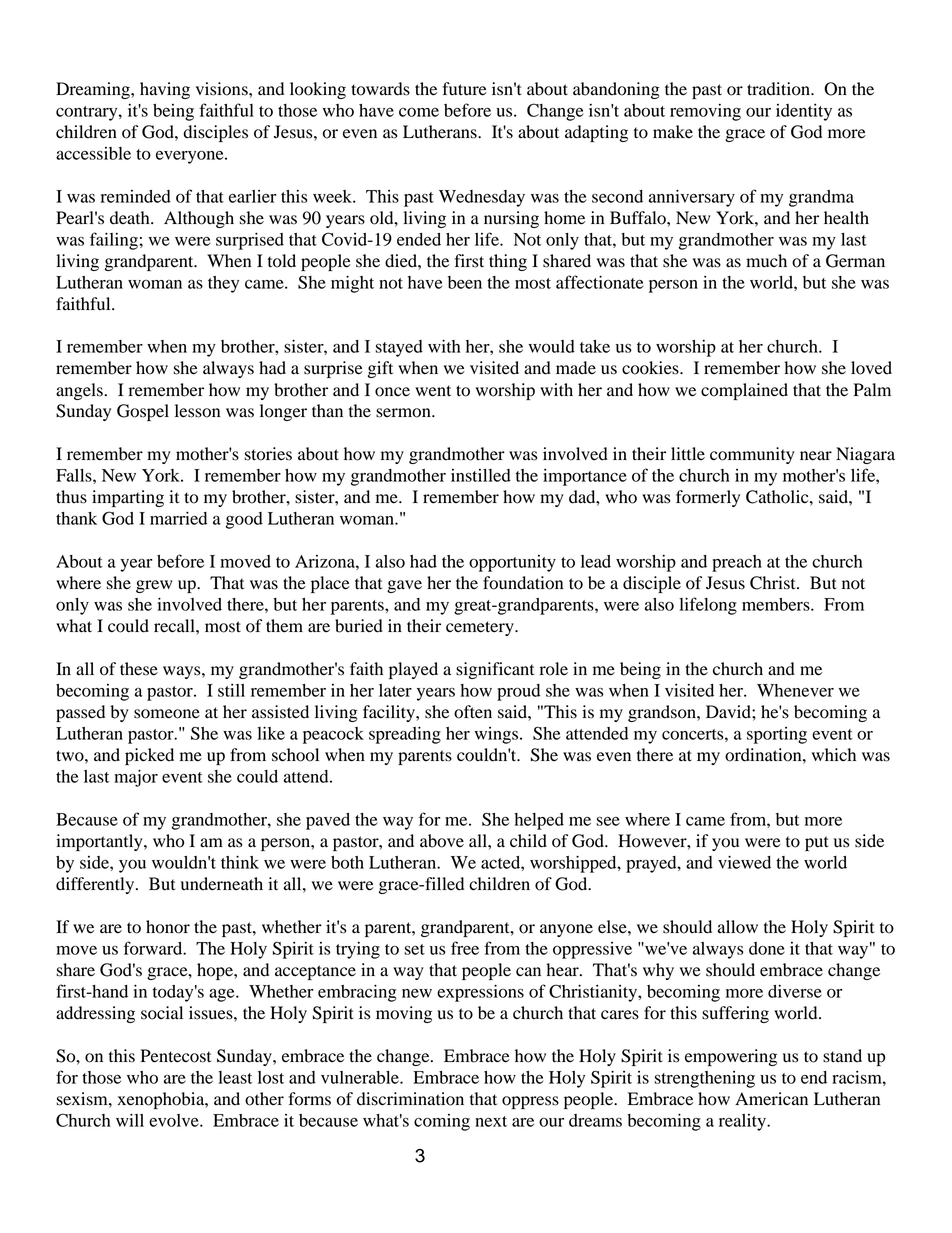  I want to click on future, so click(464, 89).
